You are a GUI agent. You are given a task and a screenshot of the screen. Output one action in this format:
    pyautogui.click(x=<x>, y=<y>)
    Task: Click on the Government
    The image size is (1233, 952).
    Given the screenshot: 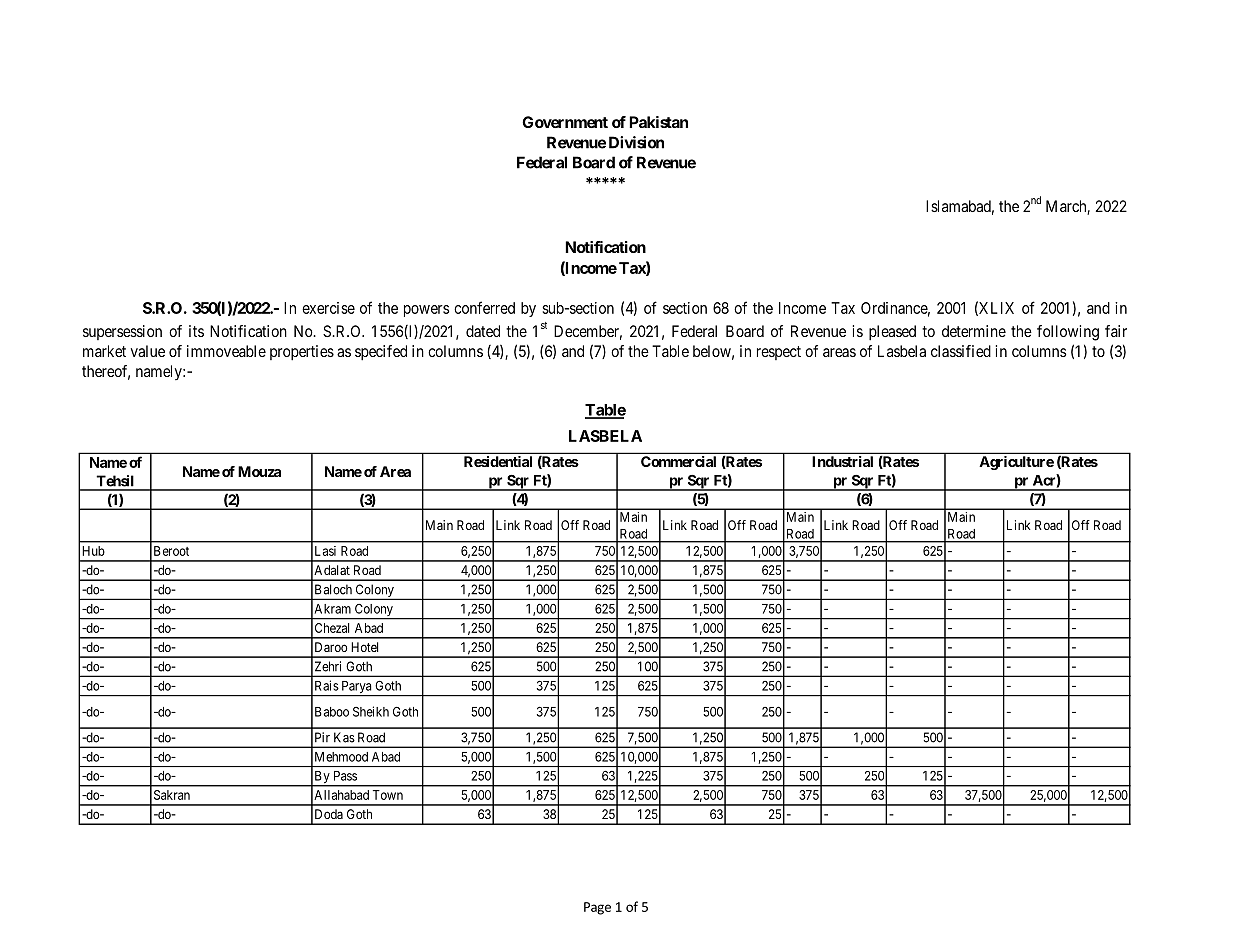 What is the action you would take?
    pyautogui.click(x=565, y=122)
